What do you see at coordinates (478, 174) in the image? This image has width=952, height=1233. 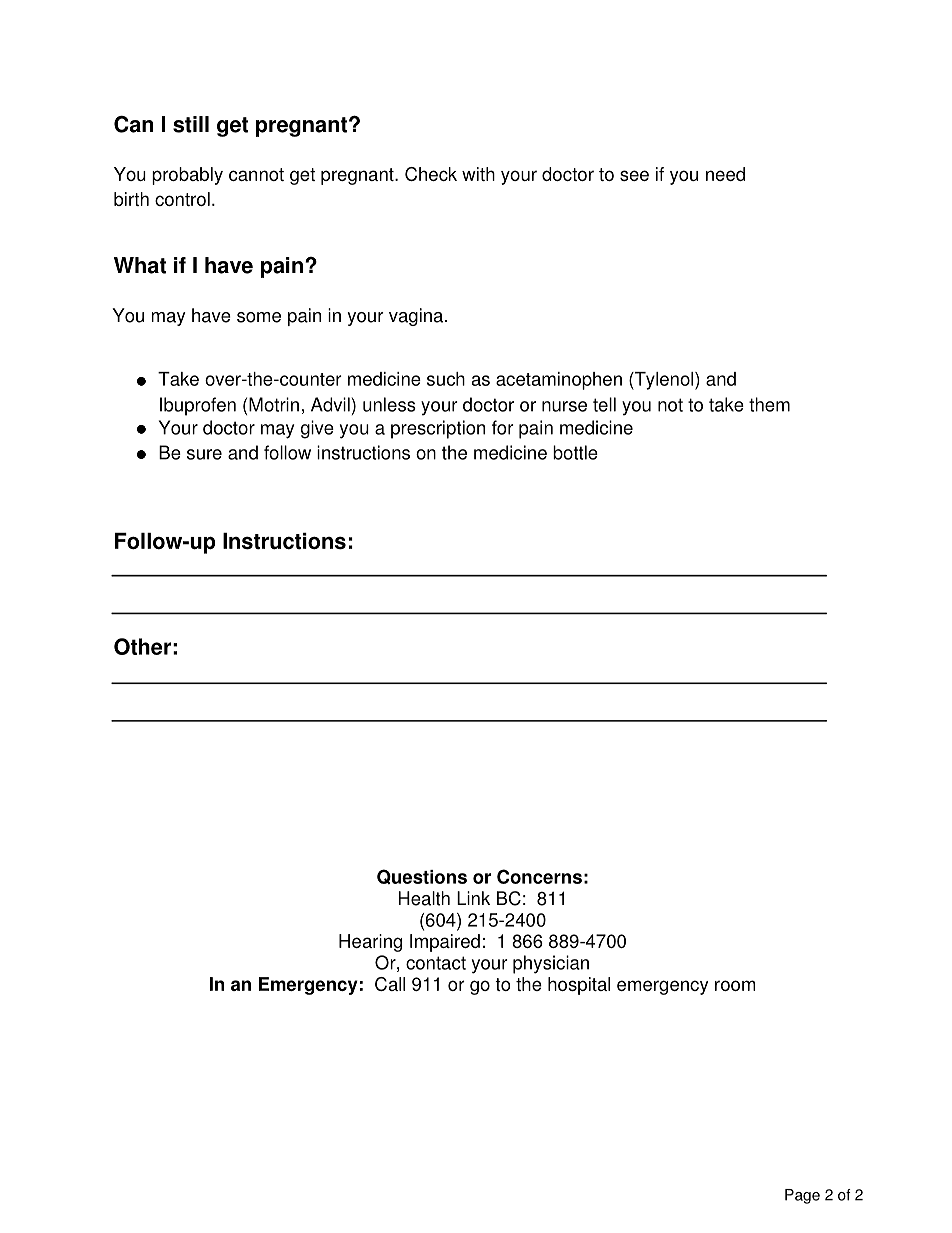 I see `with` at bounding box center [478, 174].
